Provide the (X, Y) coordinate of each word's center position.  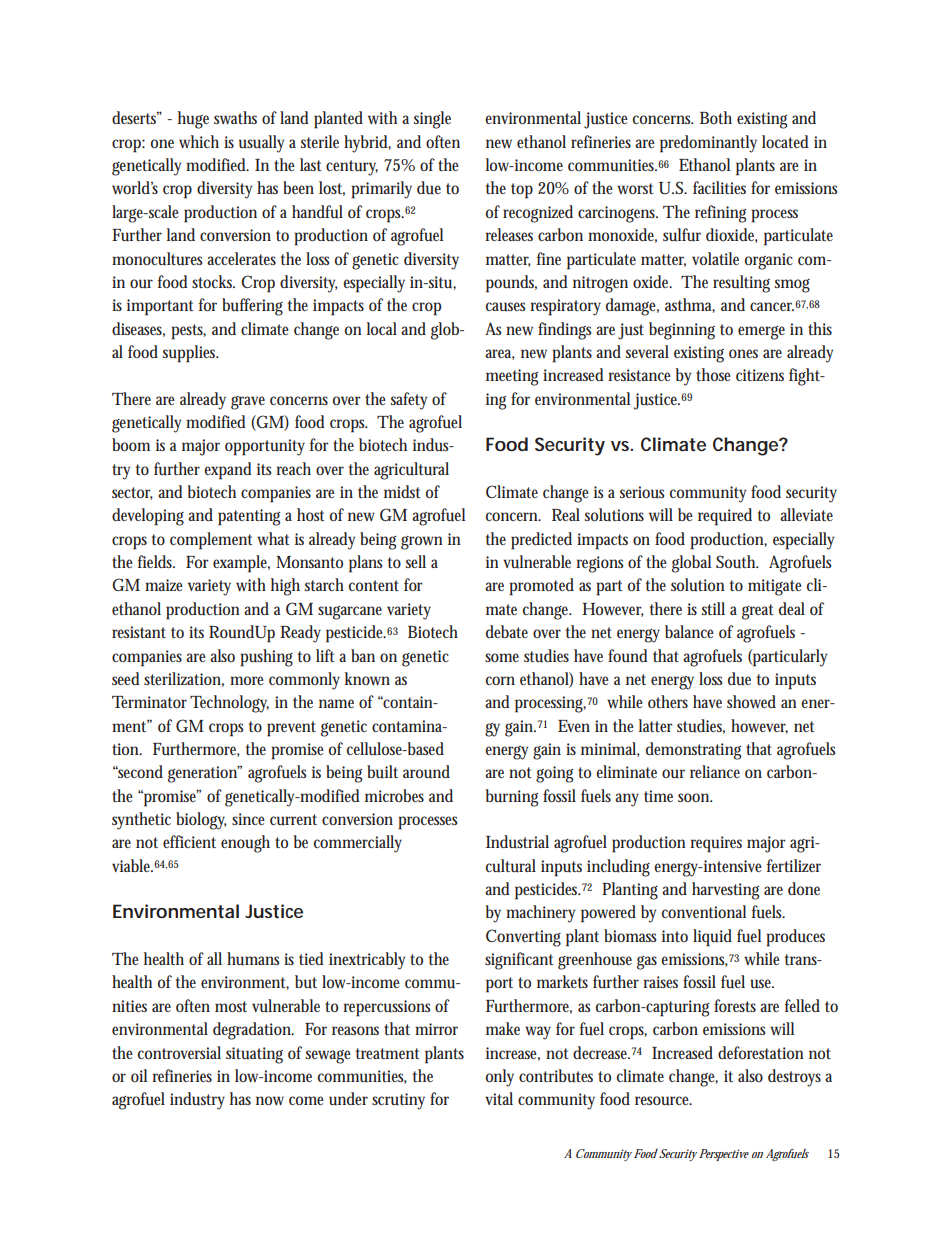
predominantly (708, 144)
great (758, 612)
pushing (266, 658)
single (432, 120)
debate (507, 631)
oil (139, 1075)
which (199, 141)
